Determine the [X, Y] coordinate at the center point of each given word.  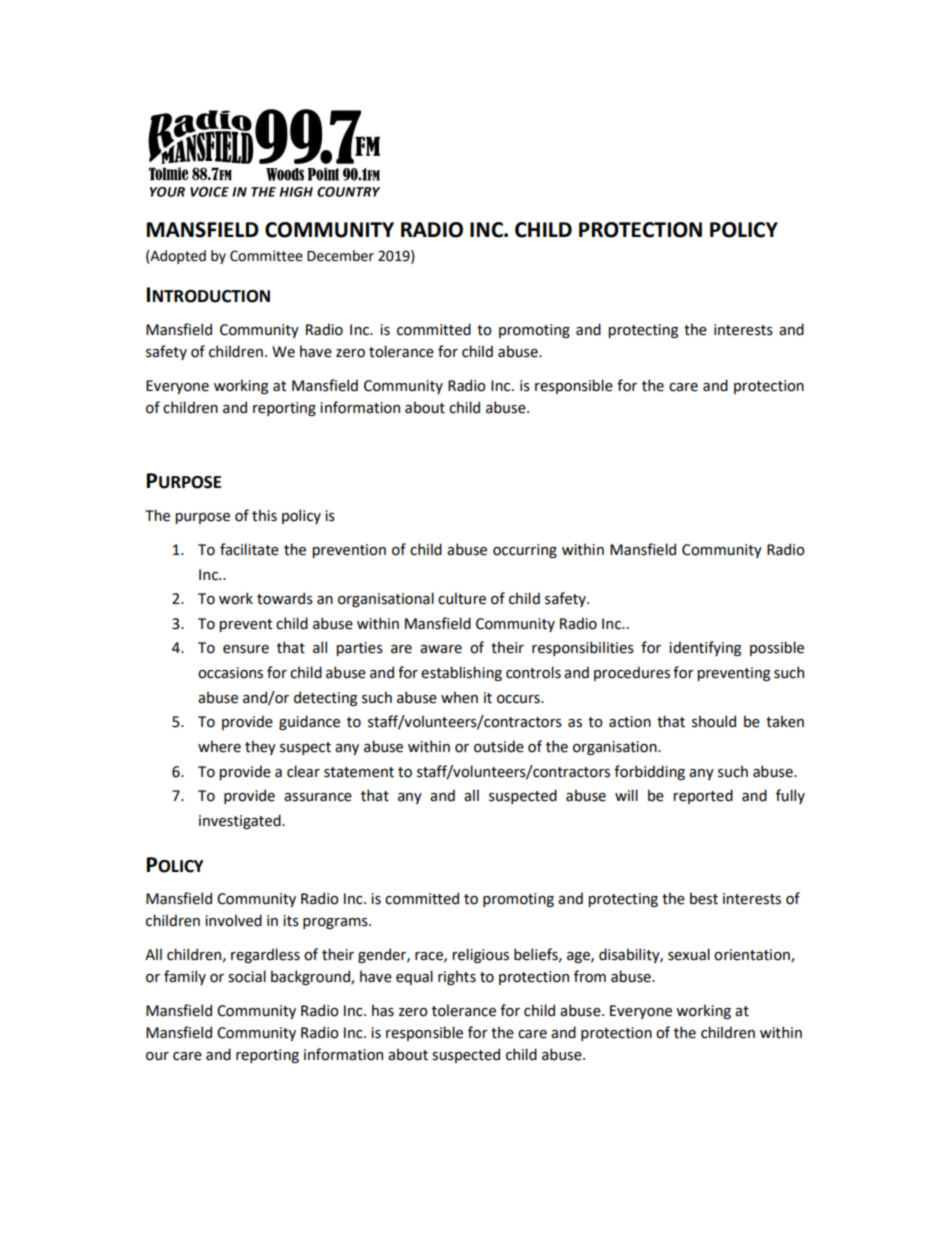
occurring [525, 551]
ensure [246, 649]
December [340, 256]
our [157, 1056]
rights [457, 977]
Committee [266, 256]
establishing [461, 673]
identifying [705, 648]
